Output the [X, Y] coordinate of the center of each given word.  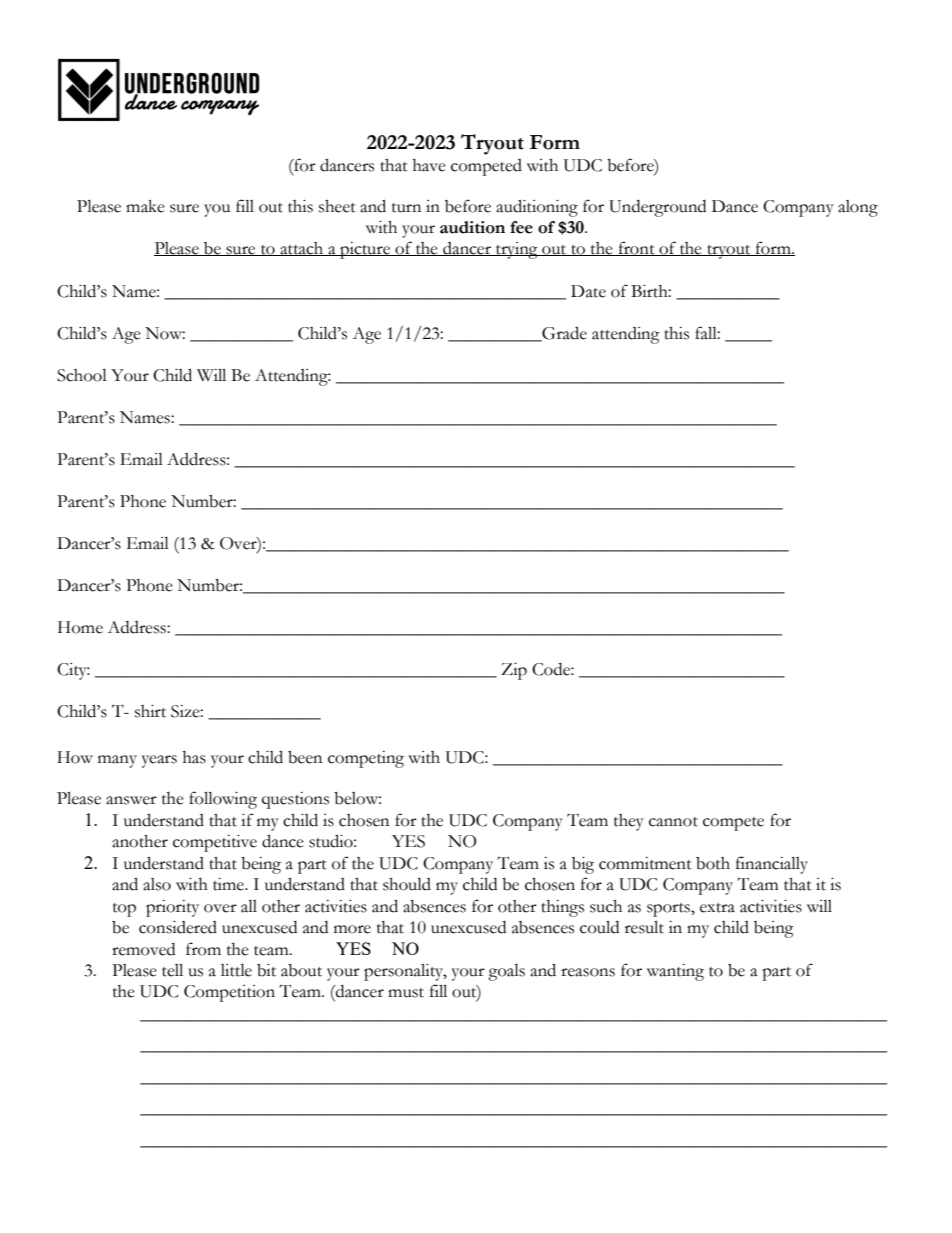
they [629, 822]
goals [506, 972]
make [145, 206]
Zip [514, 671]
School [82, 375]
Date [588, 291]
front [636, 248]
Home [80, 627]
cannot [673, 822]
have [429, 165]
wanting [675, 972]
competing [366, 759]
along [858, 208]
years [159, 761]
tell [172, 970]
